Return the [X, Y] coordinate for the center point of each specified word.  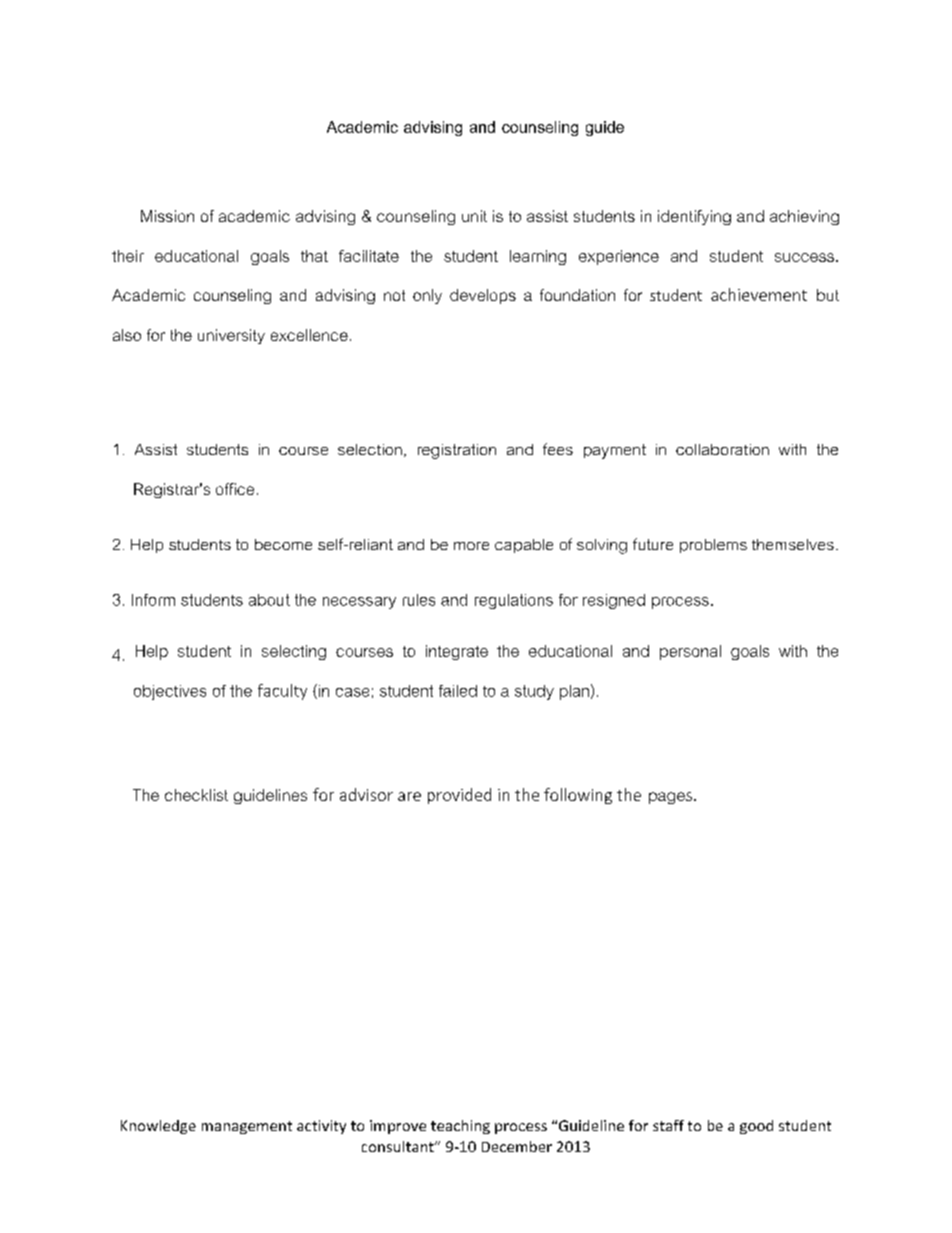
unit [474, 216]
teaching [460, 1127]
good [756, 1127]
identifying [694, 217]
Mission [167, 216]
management [247, 1127]
